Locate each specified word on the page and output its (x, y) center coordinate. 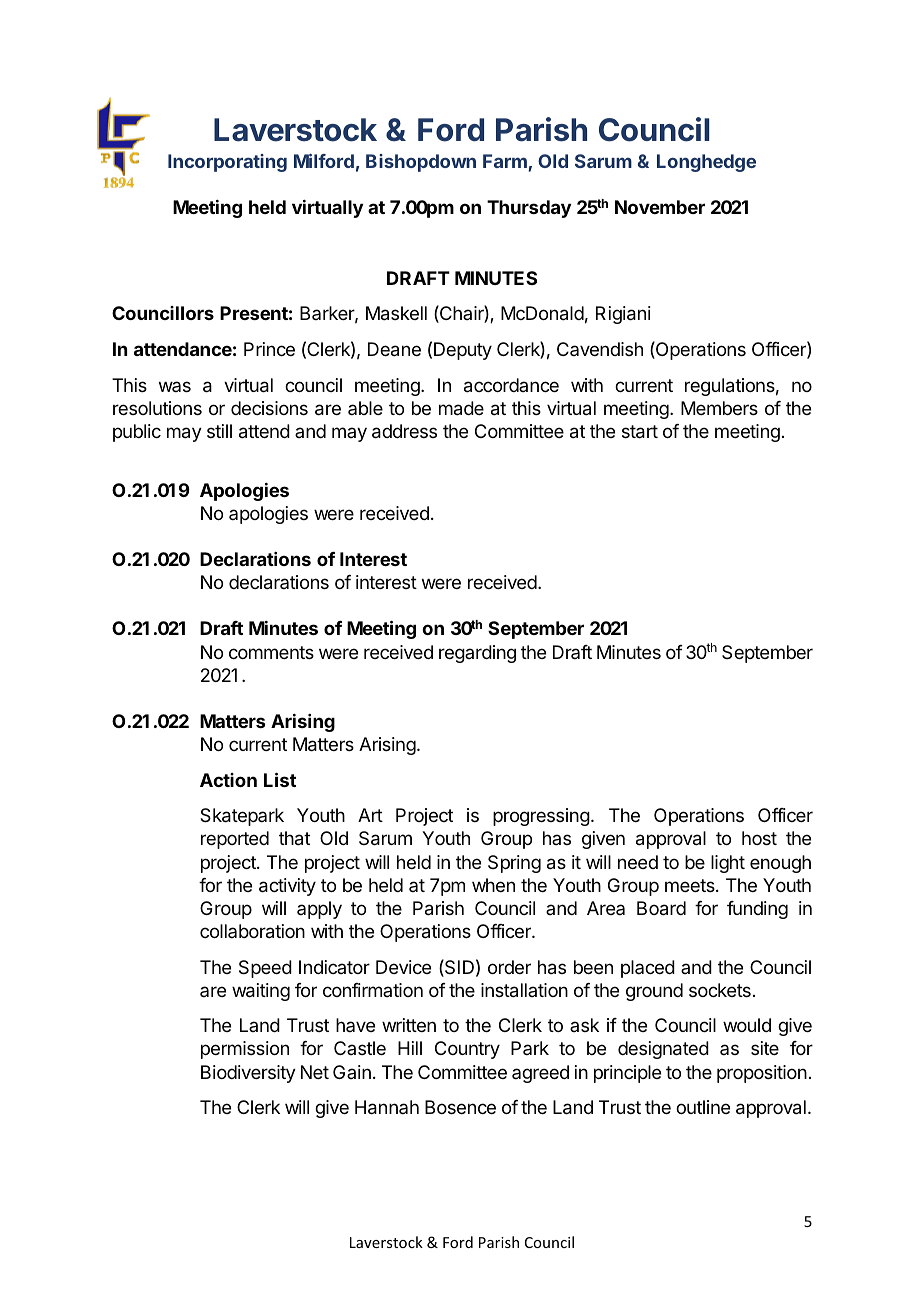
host (759, 838)
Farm (506, 162)
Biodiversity (248, 1074)
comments (271, 652)
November (660, 207)
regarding (477, 654)
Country (467, 1050)
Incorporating (227, 163)
